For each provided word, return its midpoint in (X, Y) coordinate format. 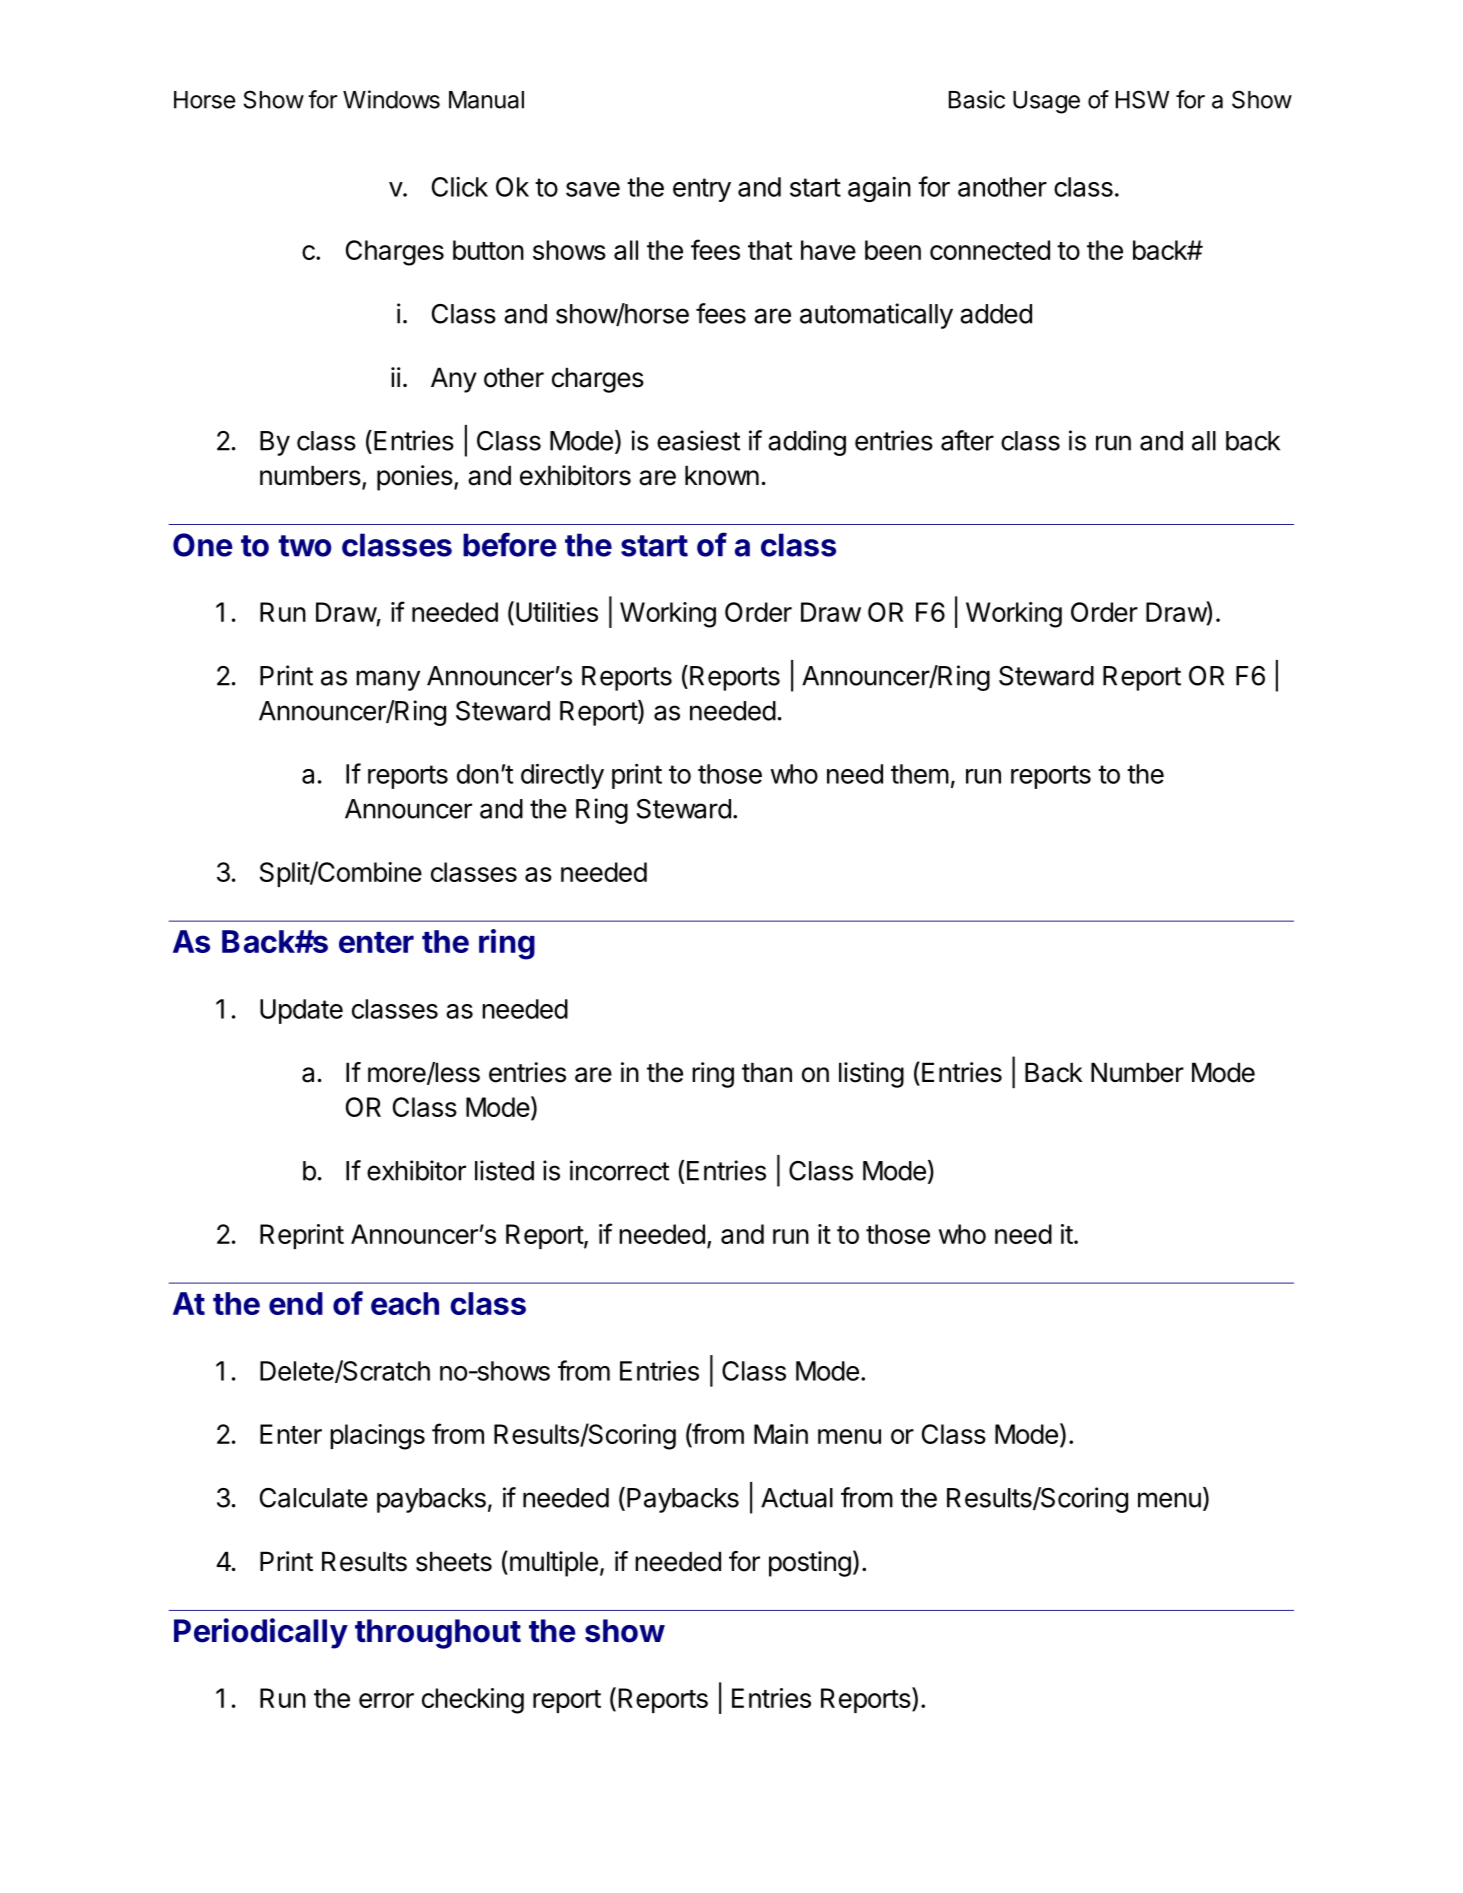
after (967, 440)
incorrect (619, 1170)
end (296, 1303)
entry (702, 190)
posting (810, 1564)
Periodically (261, 1633)
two (305, 546)
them (920, 774)
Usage (1046, 102)
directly (562, 776)
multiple (552, 1563)
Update (301, 1011)
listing (871, 1075)
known (722, 475)
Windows (391, 99)
